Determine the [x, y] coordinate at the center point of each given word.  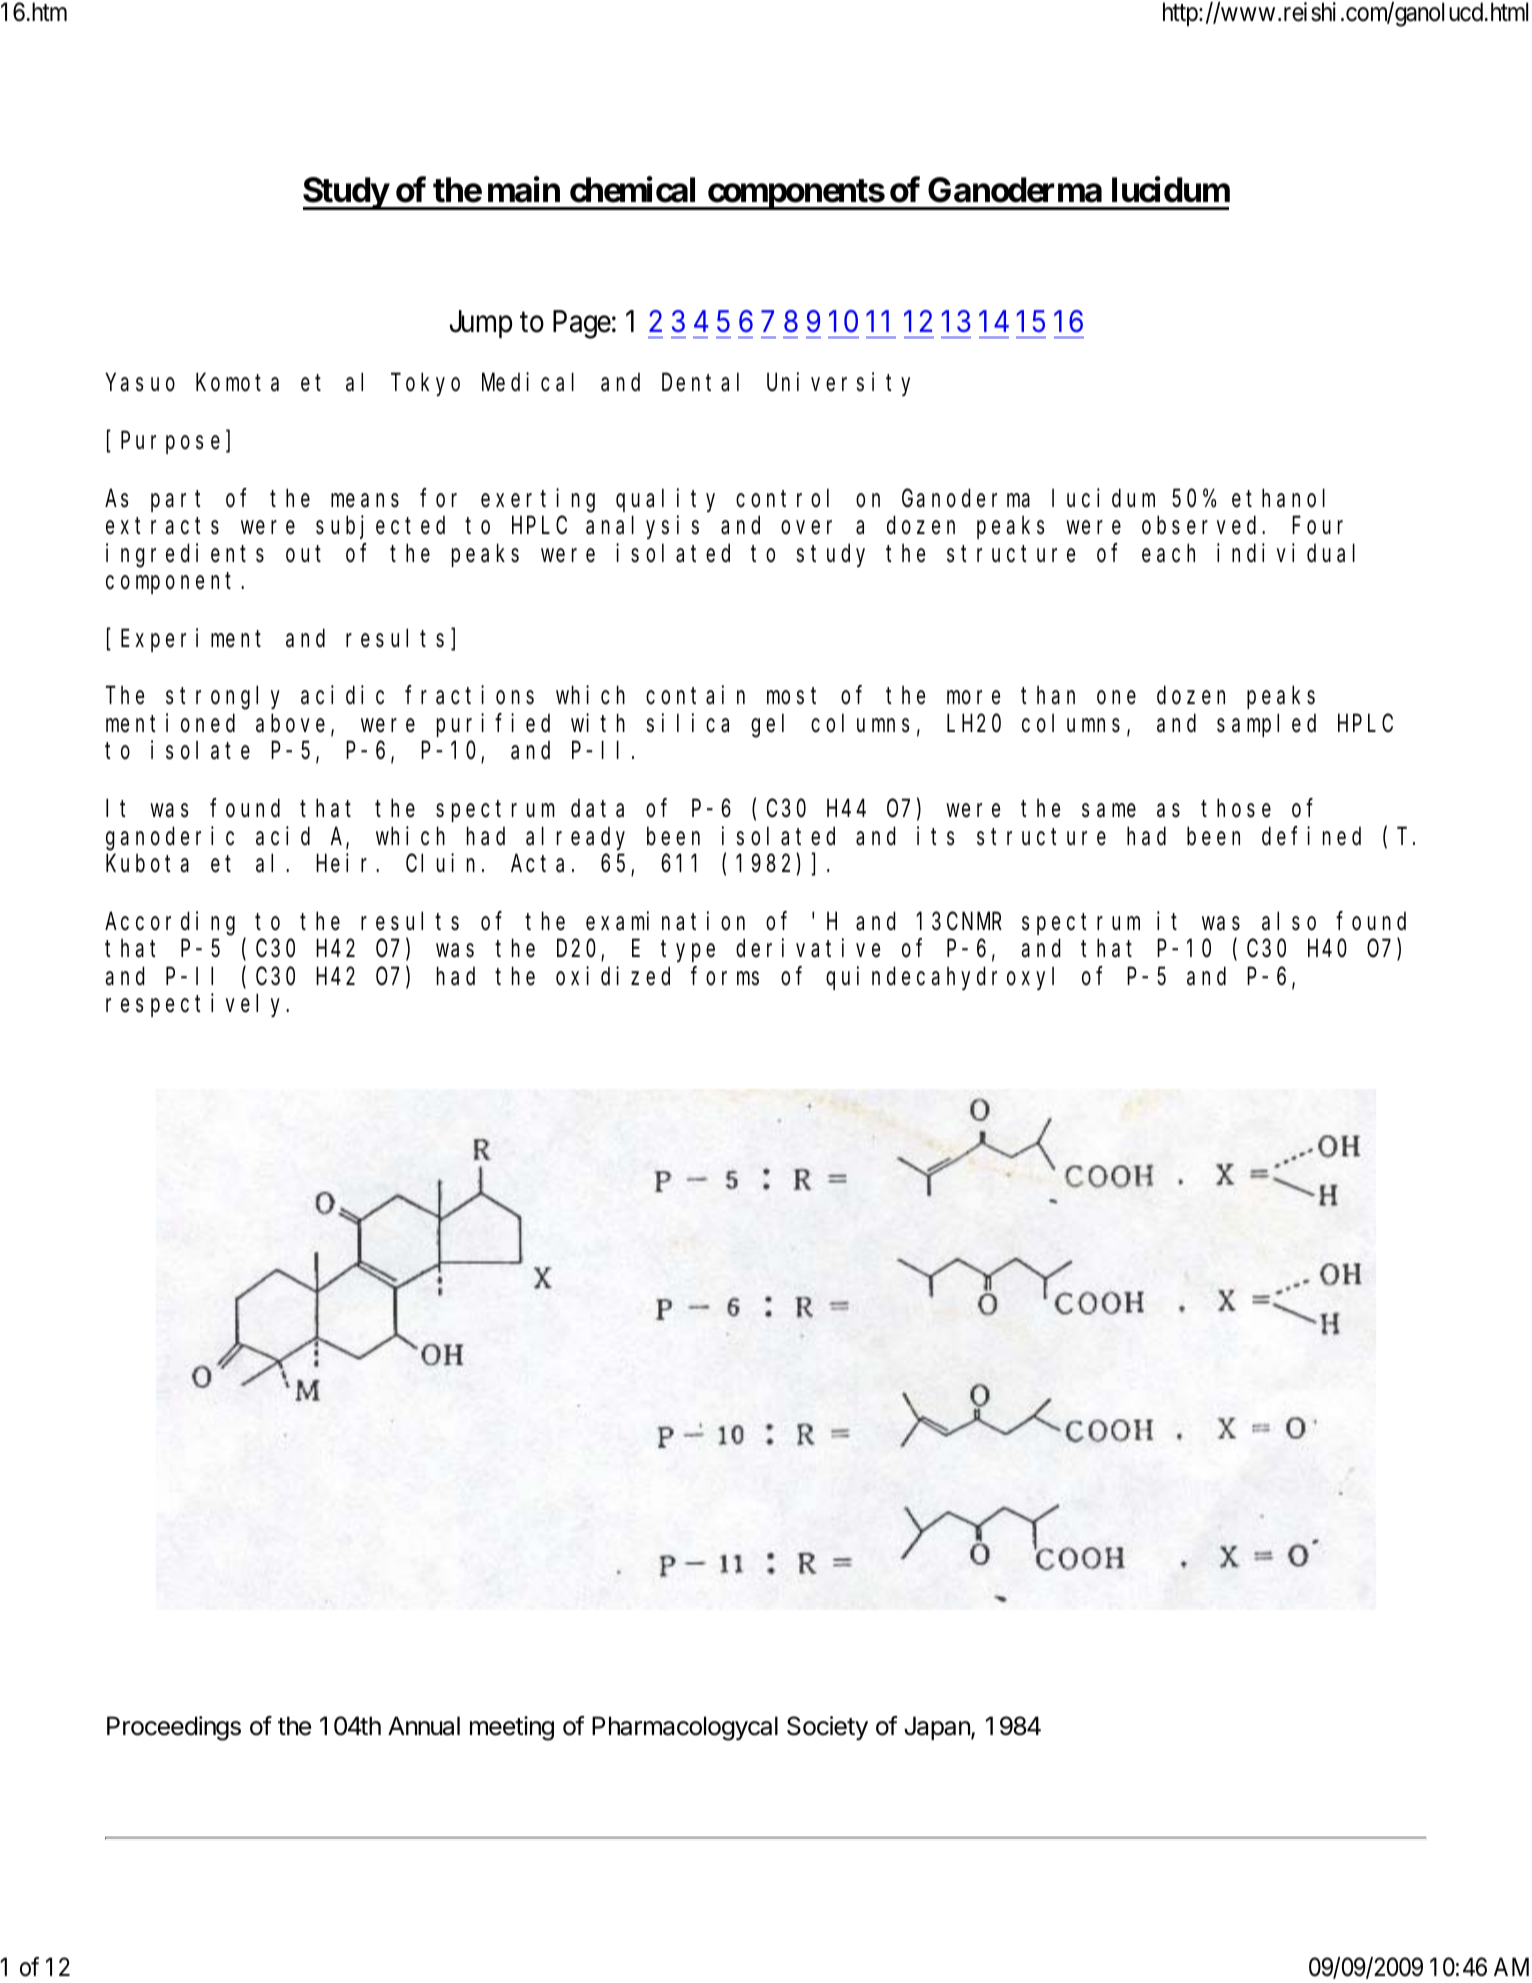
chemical [632, 189]
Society [827, 1728]
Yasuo [140, 383]
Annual [424, 1726]
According [170, 923]
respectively [197, 1005]
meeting [512, 1728]
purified [493, 725]
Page [582, 324]
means [365, 500]
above [290, 723]
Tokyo [425, 385]
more [973, 698]
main [524, 189]
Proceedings [174, 1728]
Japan [938, 1728]
